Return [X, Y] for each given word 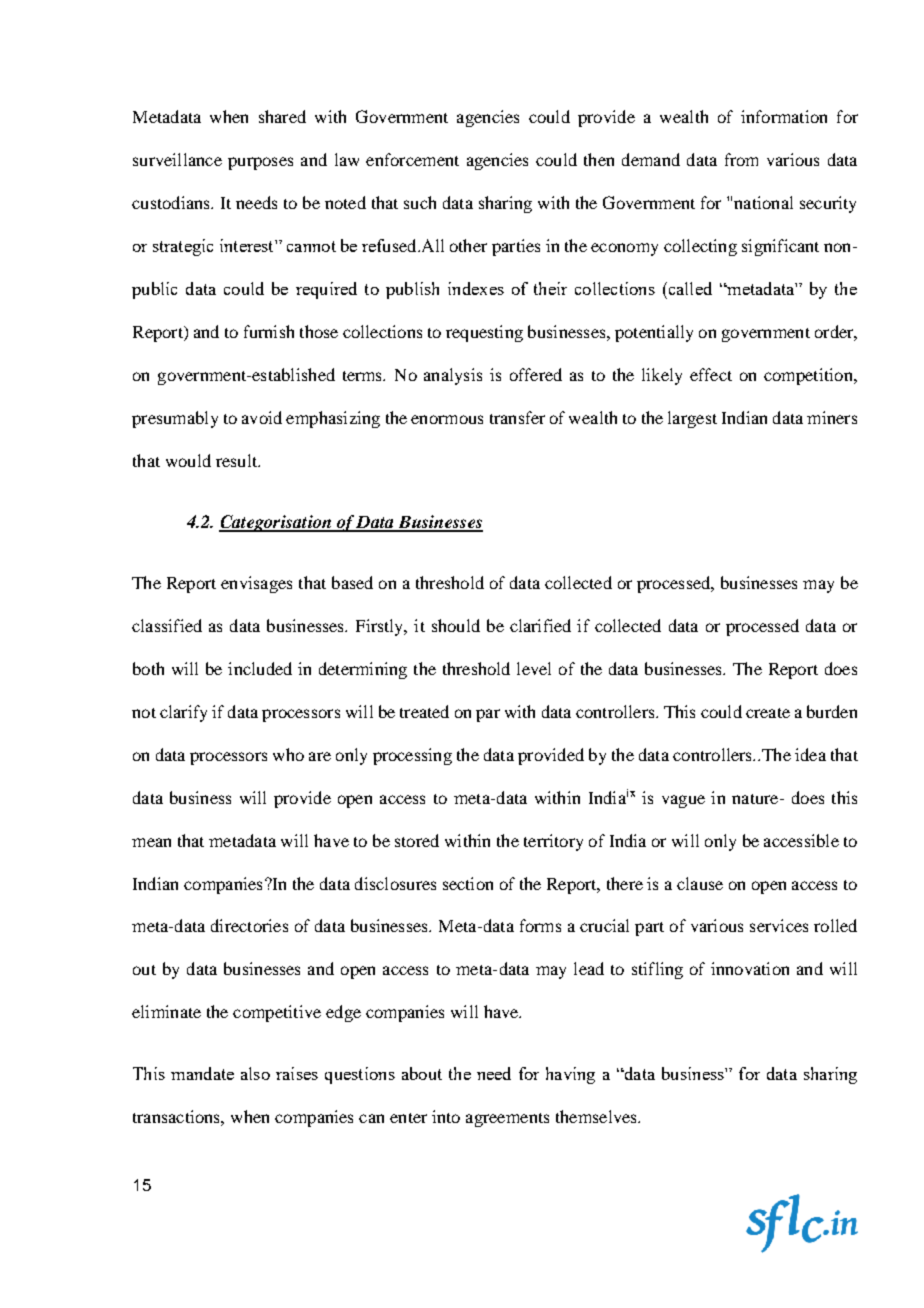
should [456, 625]
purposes [260, 163]
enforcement [412, 159]
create [768, 713]
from [741, 159]
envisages [256, 584]
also [255, 1073]
